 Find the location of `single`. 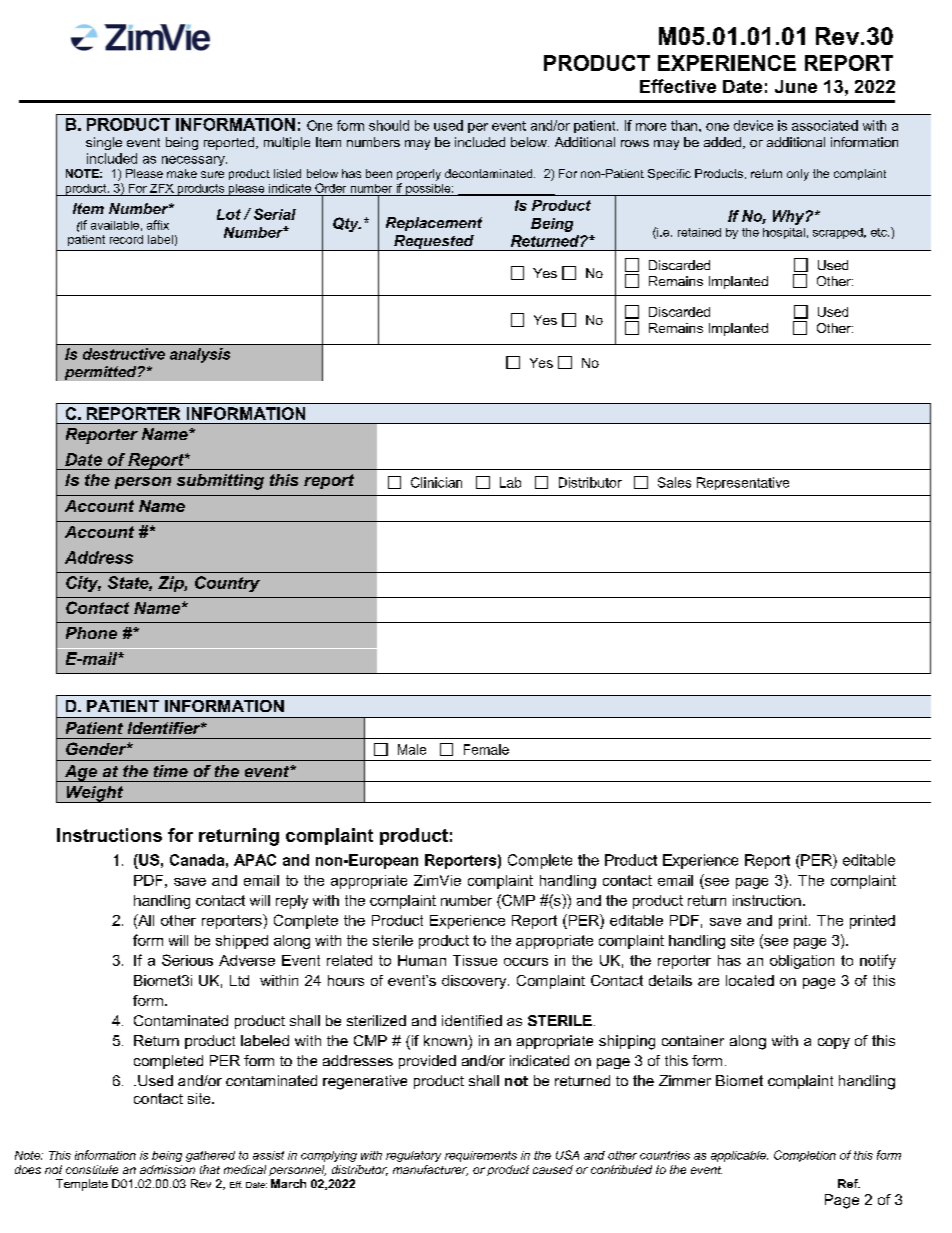

single is located at coordinates (104, 143).
